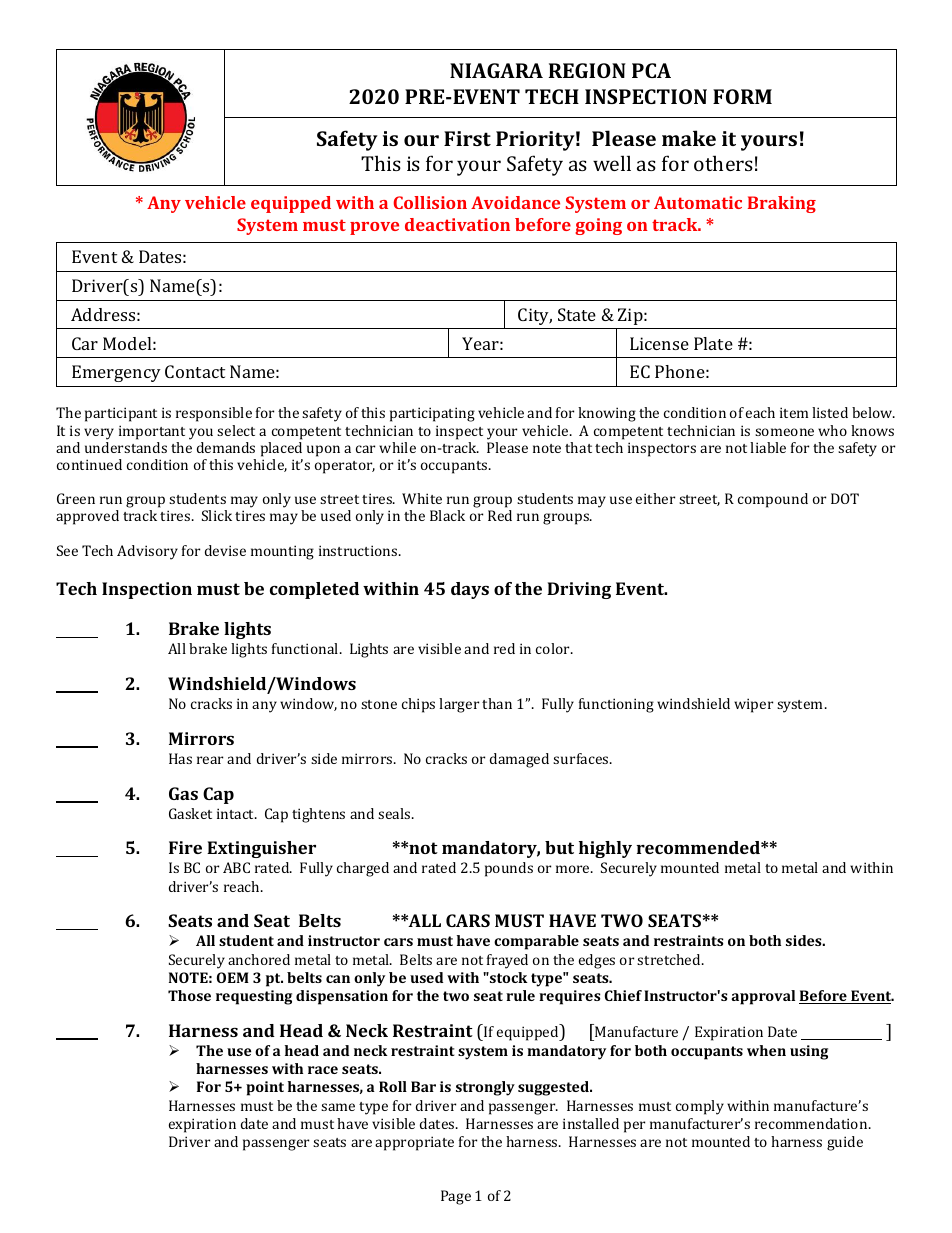 This image has width=952, height=1233. What do you see at coordinates (432, 414) in the image?
I see `participating` at bounding box center [432, 414].
